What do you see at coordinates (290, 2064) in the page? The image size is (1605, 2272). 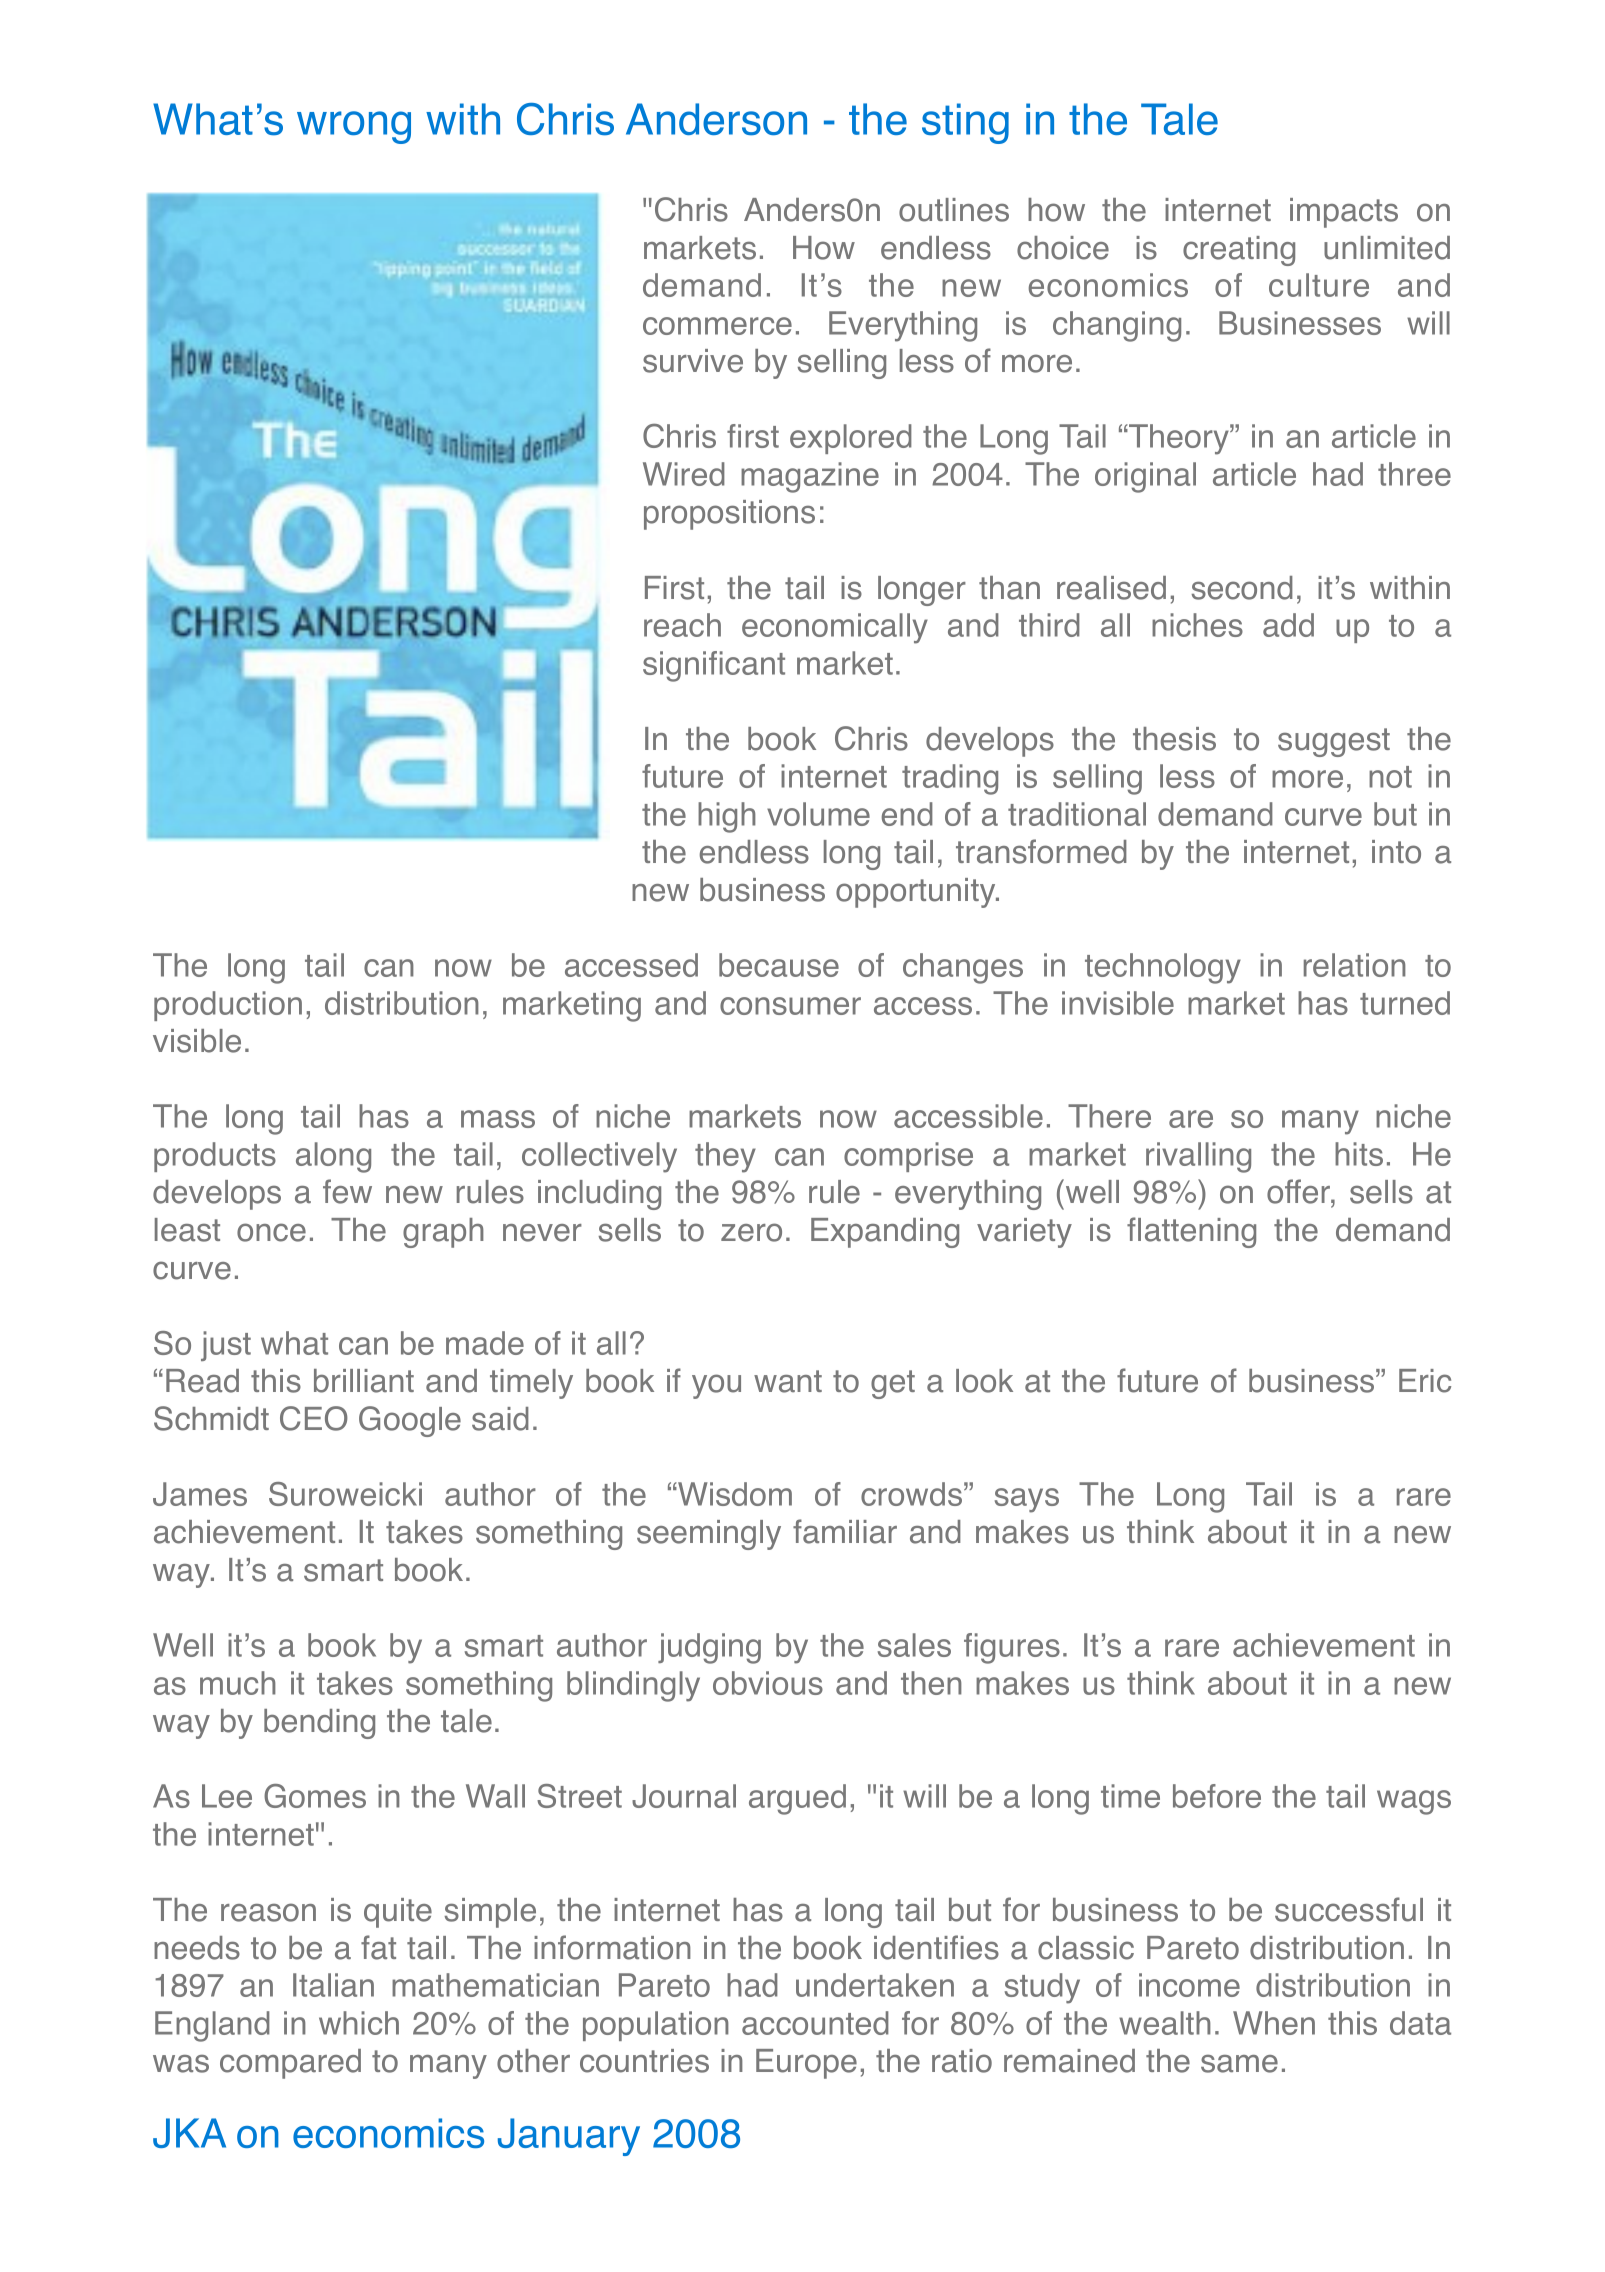 I see `compared` at bounding box center [290, 2064].
